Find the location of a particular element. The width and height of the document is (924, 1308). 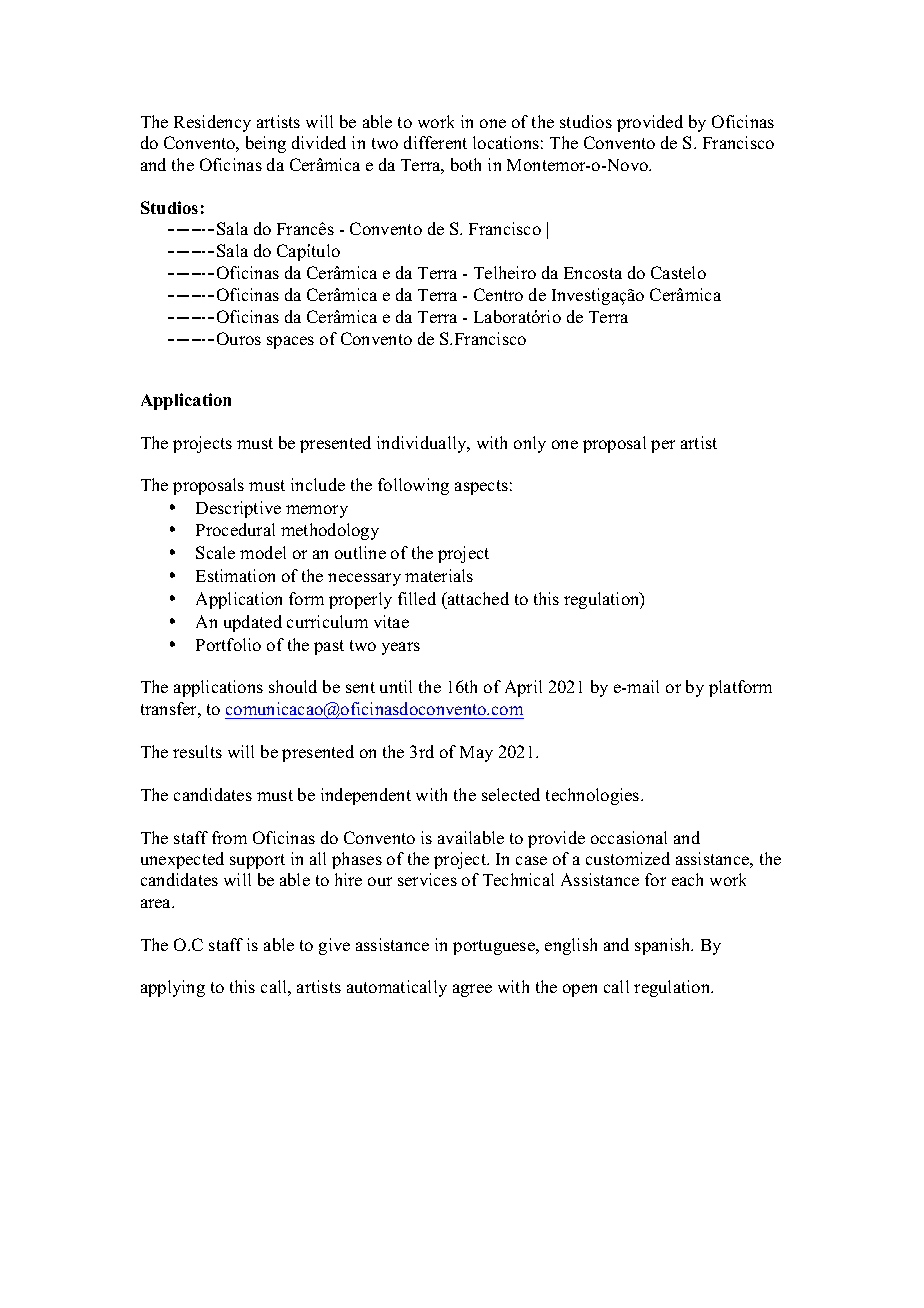

years is located at coordinates (401, 648).
